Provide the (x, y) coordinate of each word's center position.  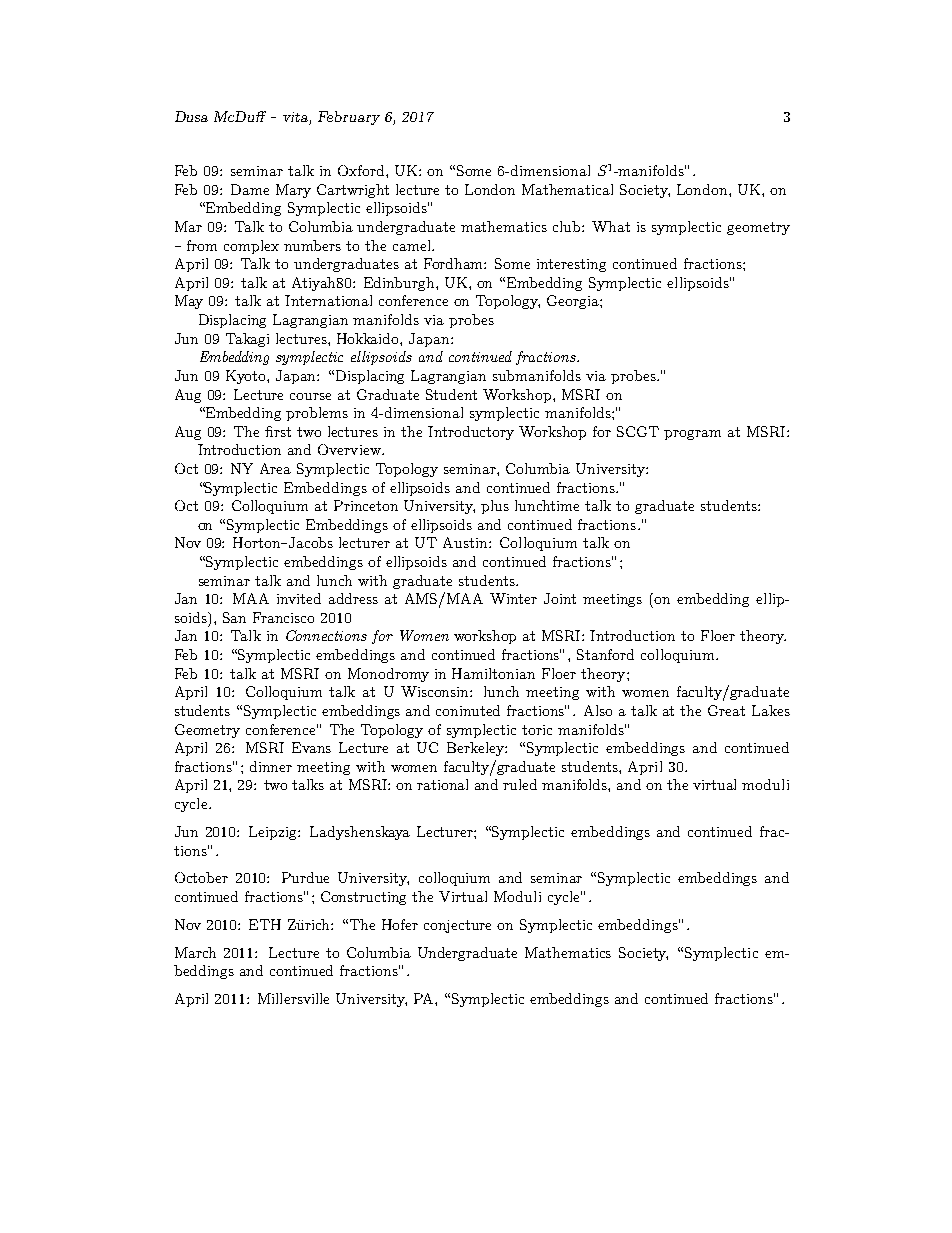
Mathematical (567, 189)
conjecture (457, 926)
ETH (265, 924)
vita (297, 118)
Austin (466, 542)
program (692, 435)
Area (275, 468)
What (611, 226)
